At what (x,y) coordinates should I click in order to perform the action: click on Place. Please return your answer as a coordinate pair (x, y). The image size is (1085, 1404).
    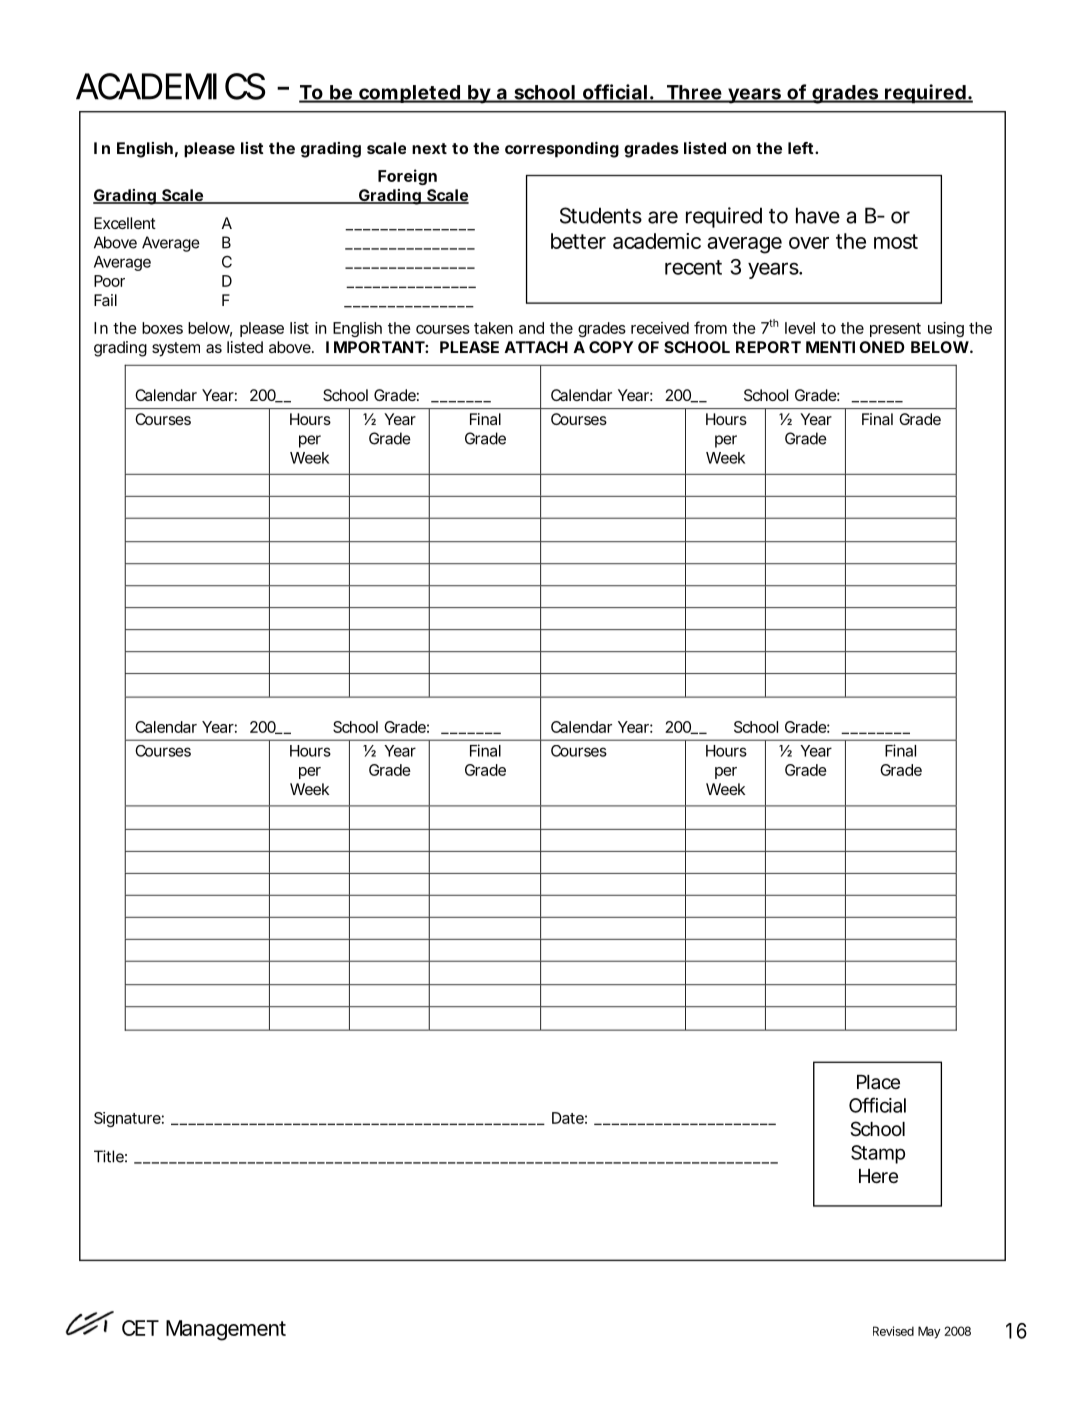
    Looking at the image, I should click on (878, 1082).
